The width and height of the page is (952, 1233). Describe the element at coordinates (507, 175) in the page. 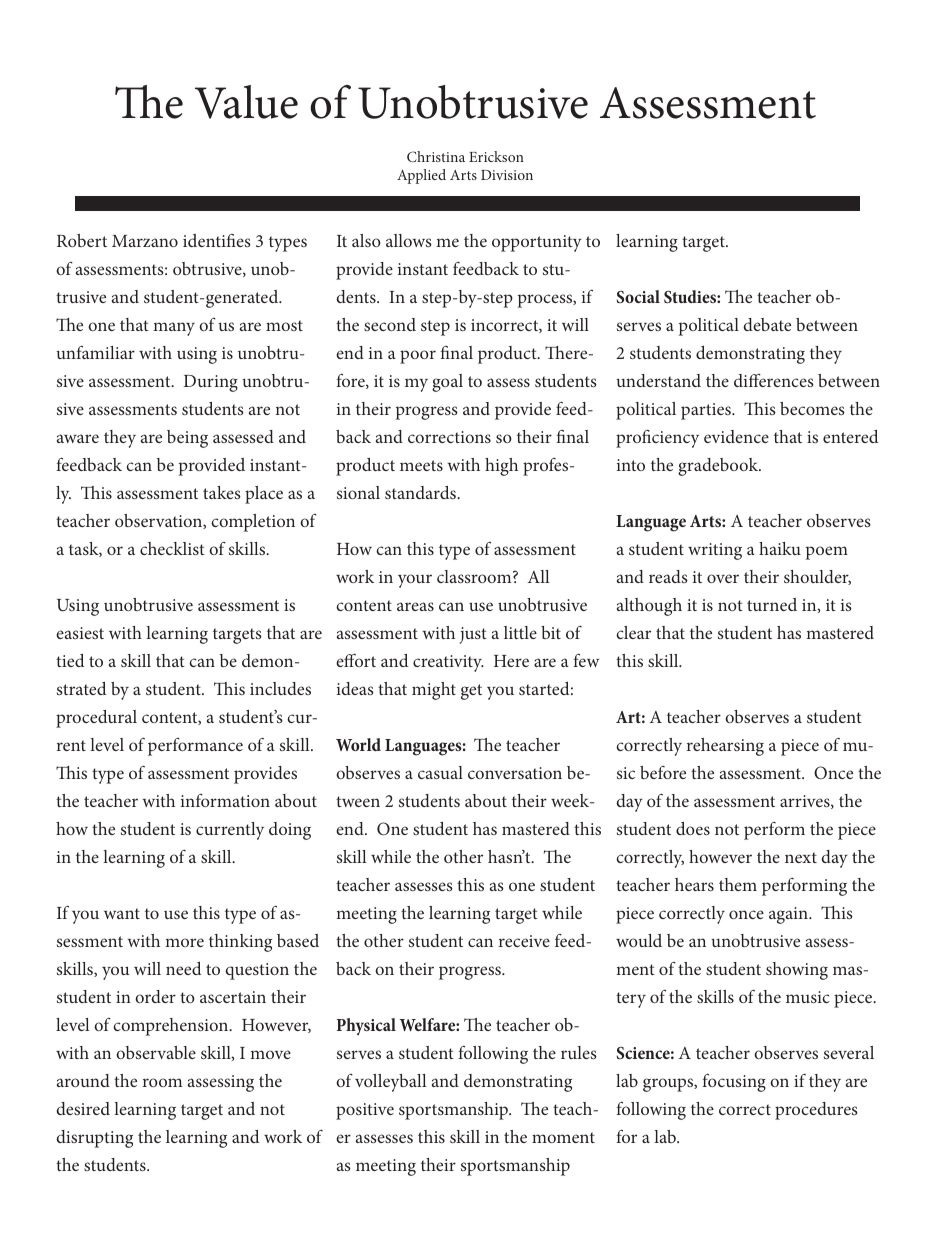

I see `Division` at that location.
